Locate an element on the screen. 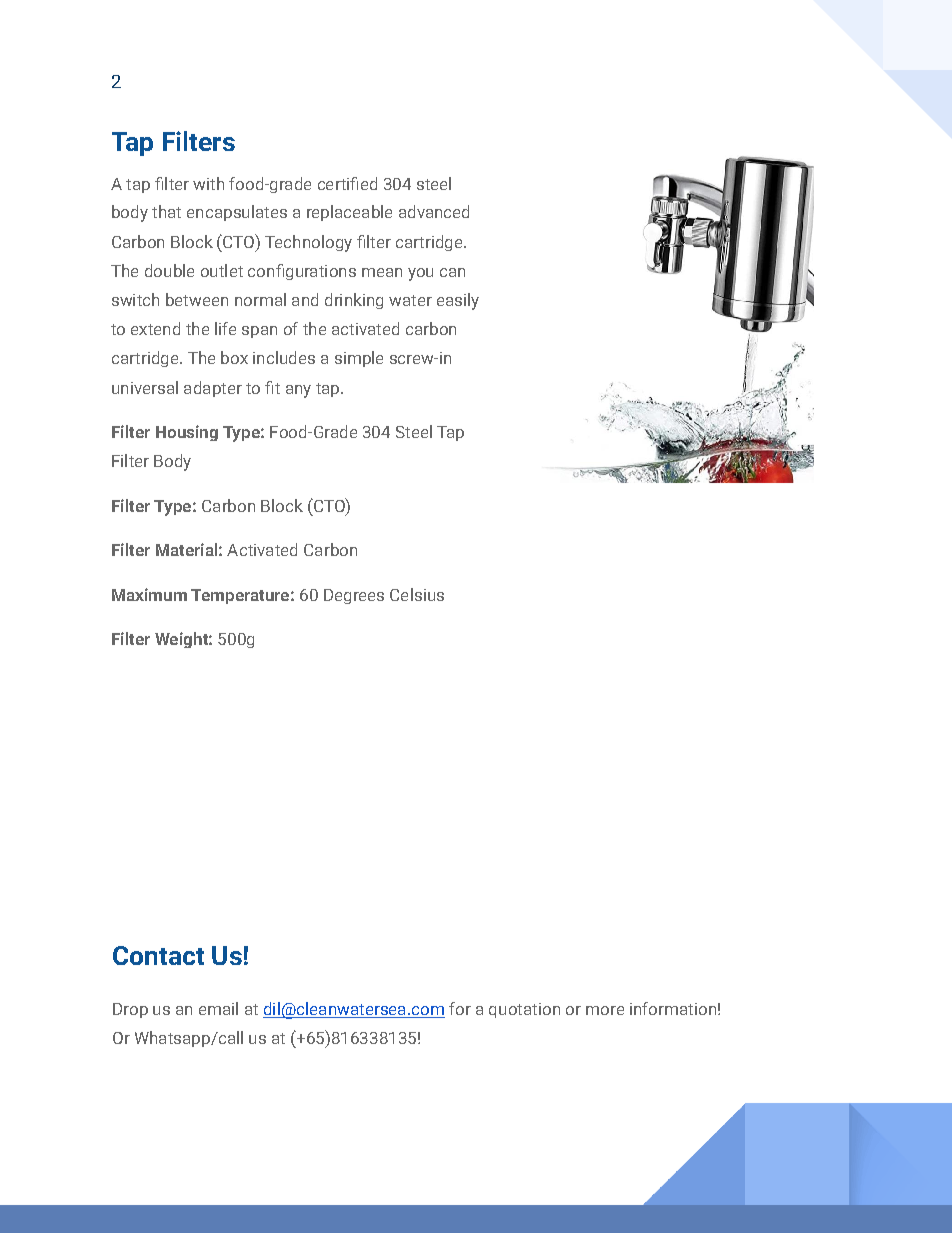  Maximum is located at coordinates (149, 594).
